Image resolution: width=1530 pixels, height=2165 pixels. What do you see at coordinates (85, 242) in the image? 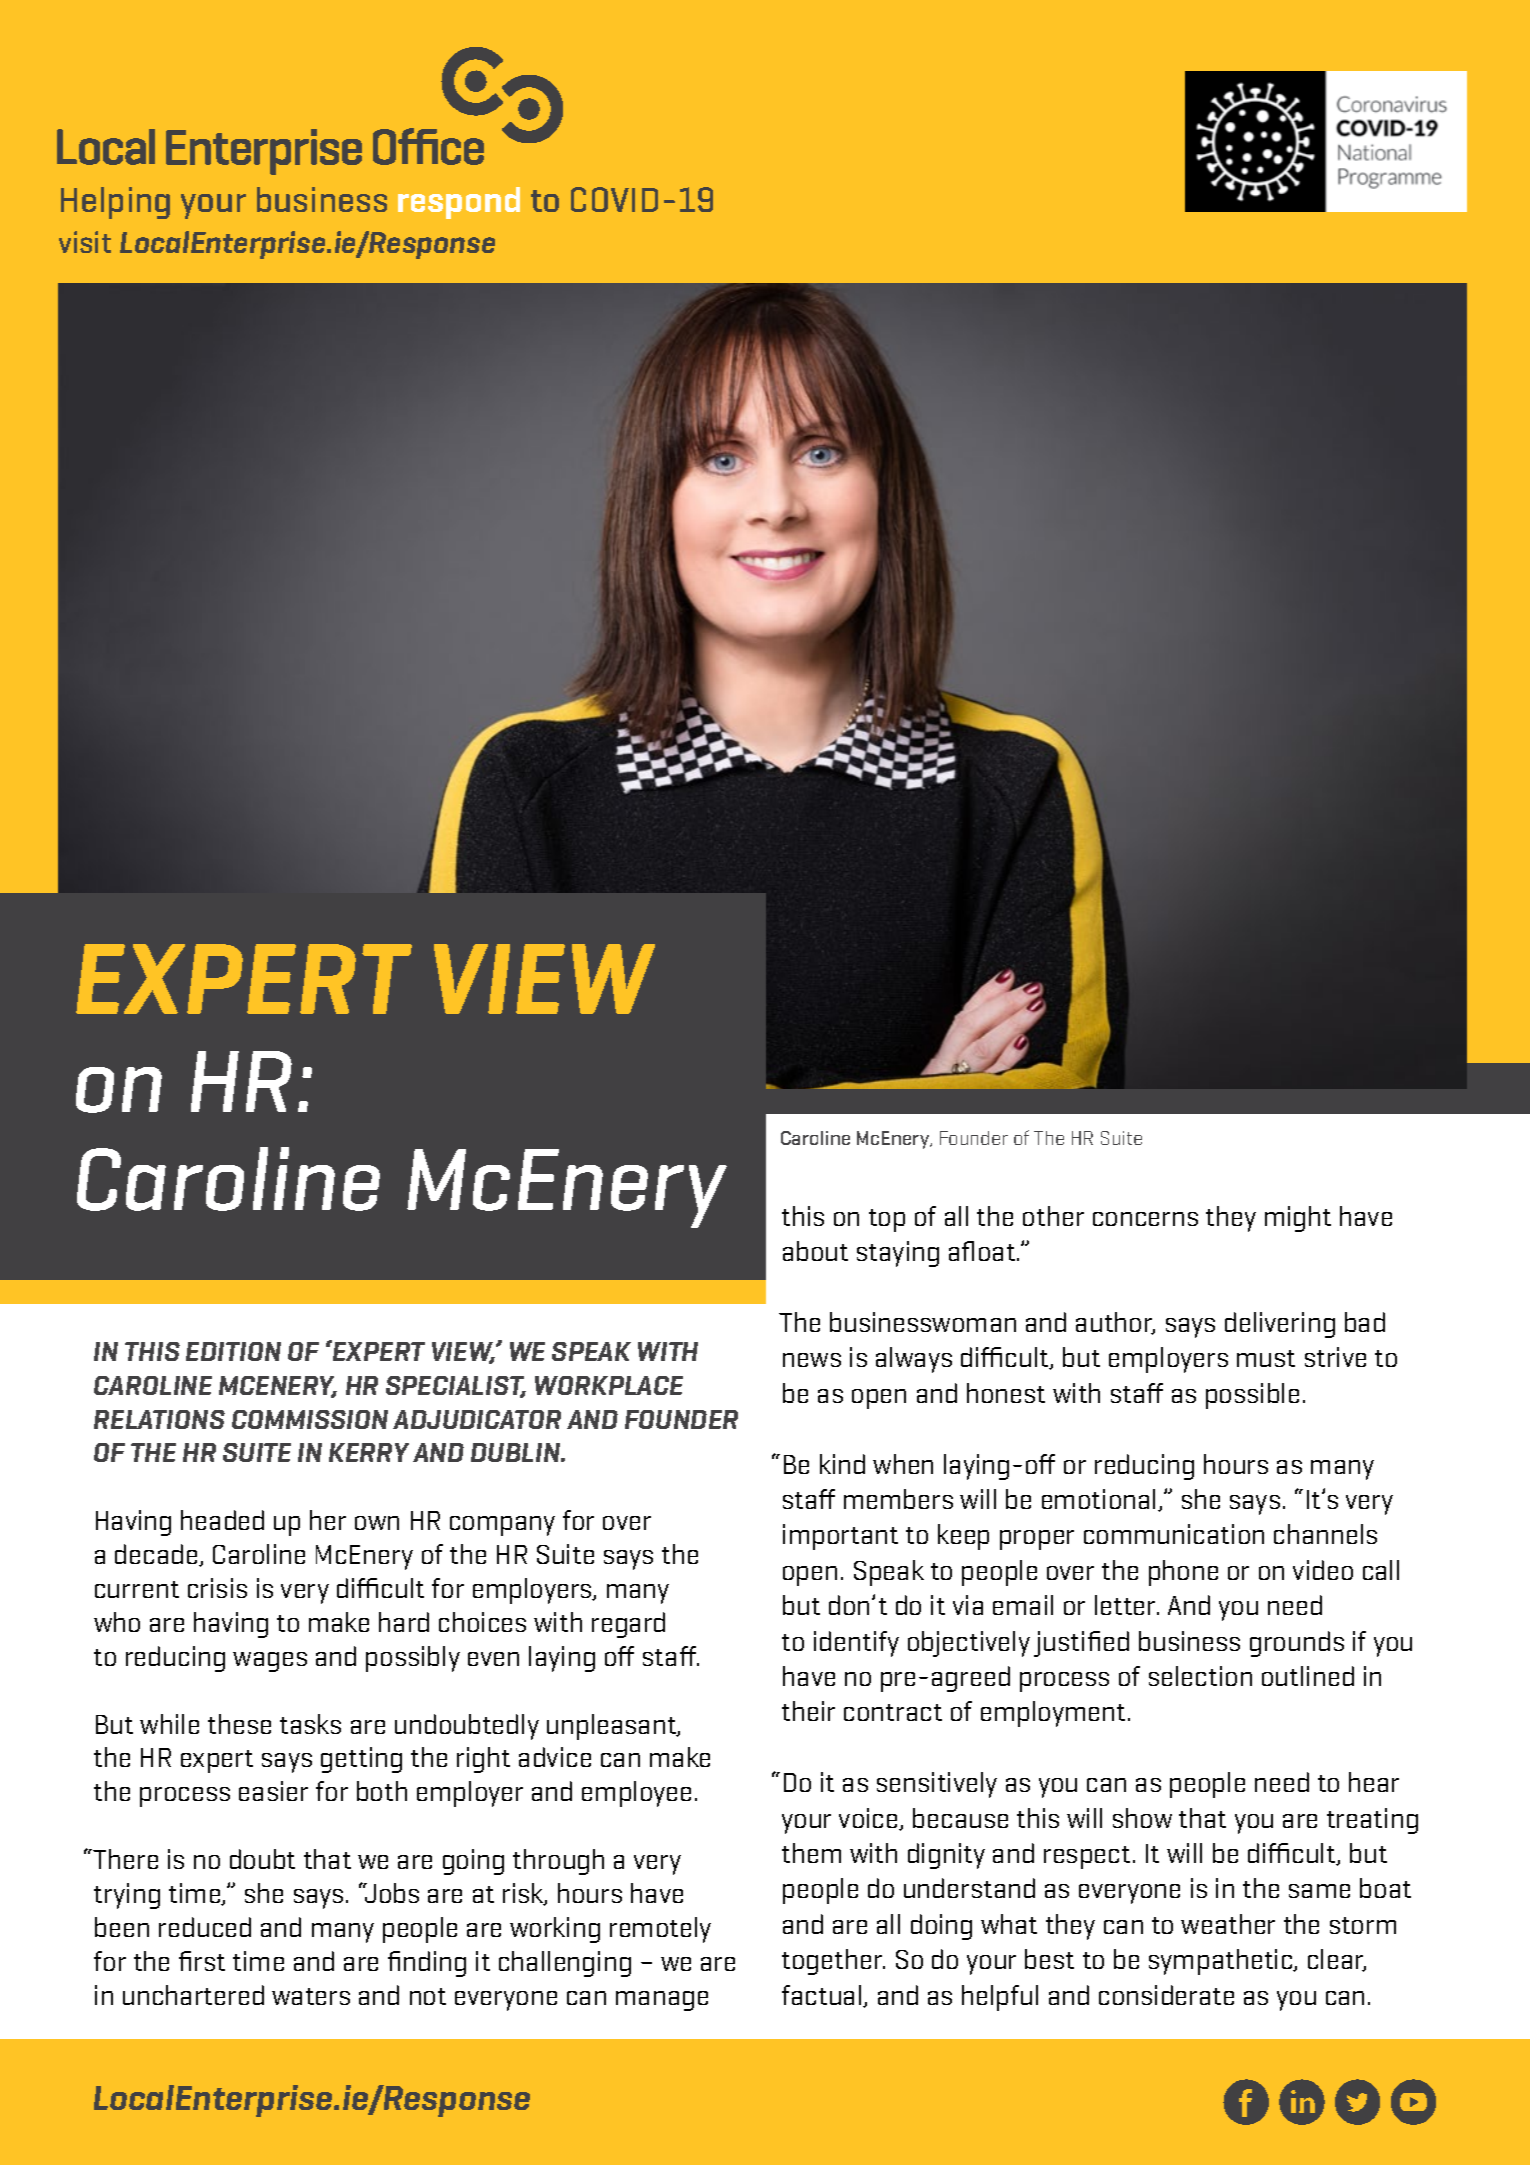
I see `visit` at bounding box center [85, 242].
